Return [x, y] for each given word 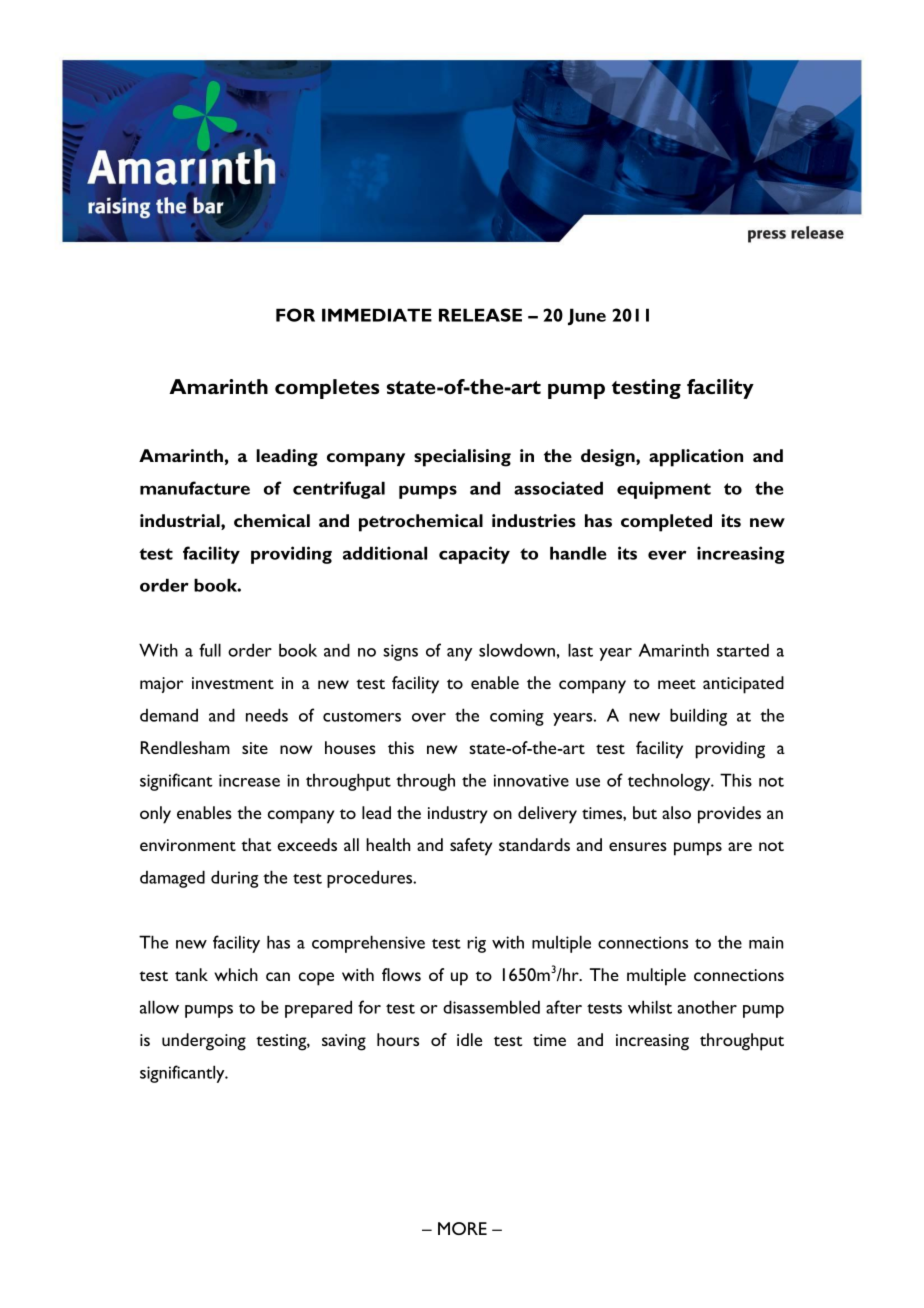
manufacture [195, 488]
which [236, 974]
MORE [462, 1228]
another [707, 1007]
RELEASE [480, 315]
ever [667, 555]
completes [327, 389]
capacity [474, 555]
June [587, 317]
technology [670, 782]
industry [458, 815]
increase [249, 780]
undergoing [204, 1042]
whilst [650, 1007]
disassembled [491, 1007]
